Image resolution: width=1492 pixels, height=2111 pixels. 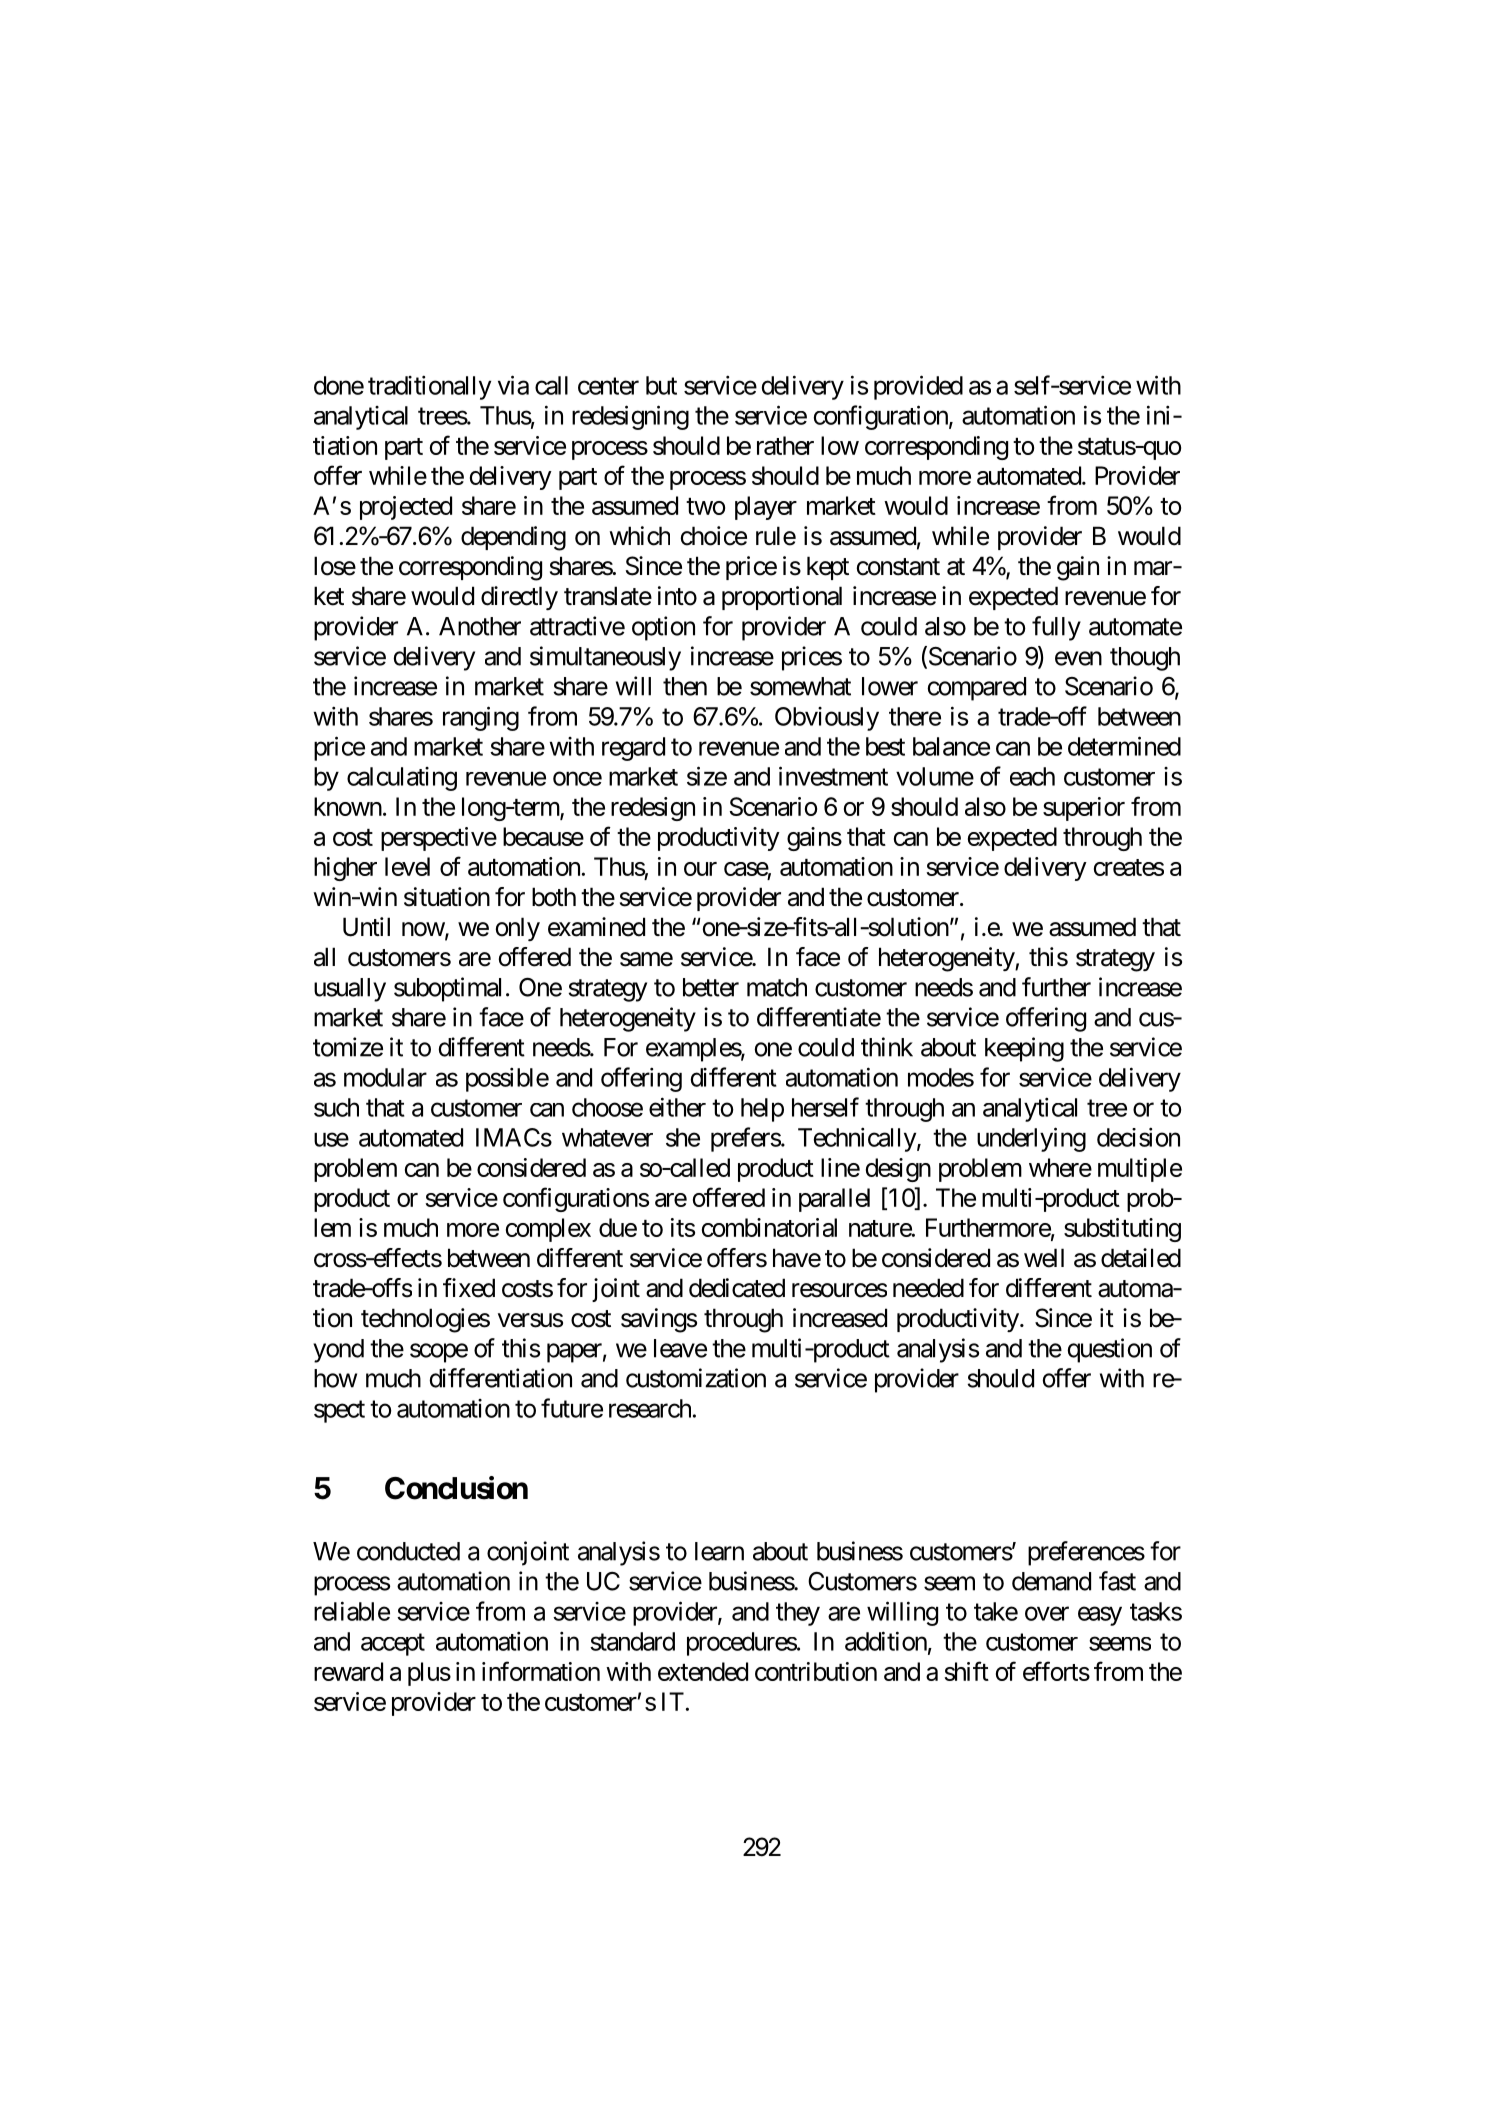 I want to click on provided, so click(x=918, y=387).
